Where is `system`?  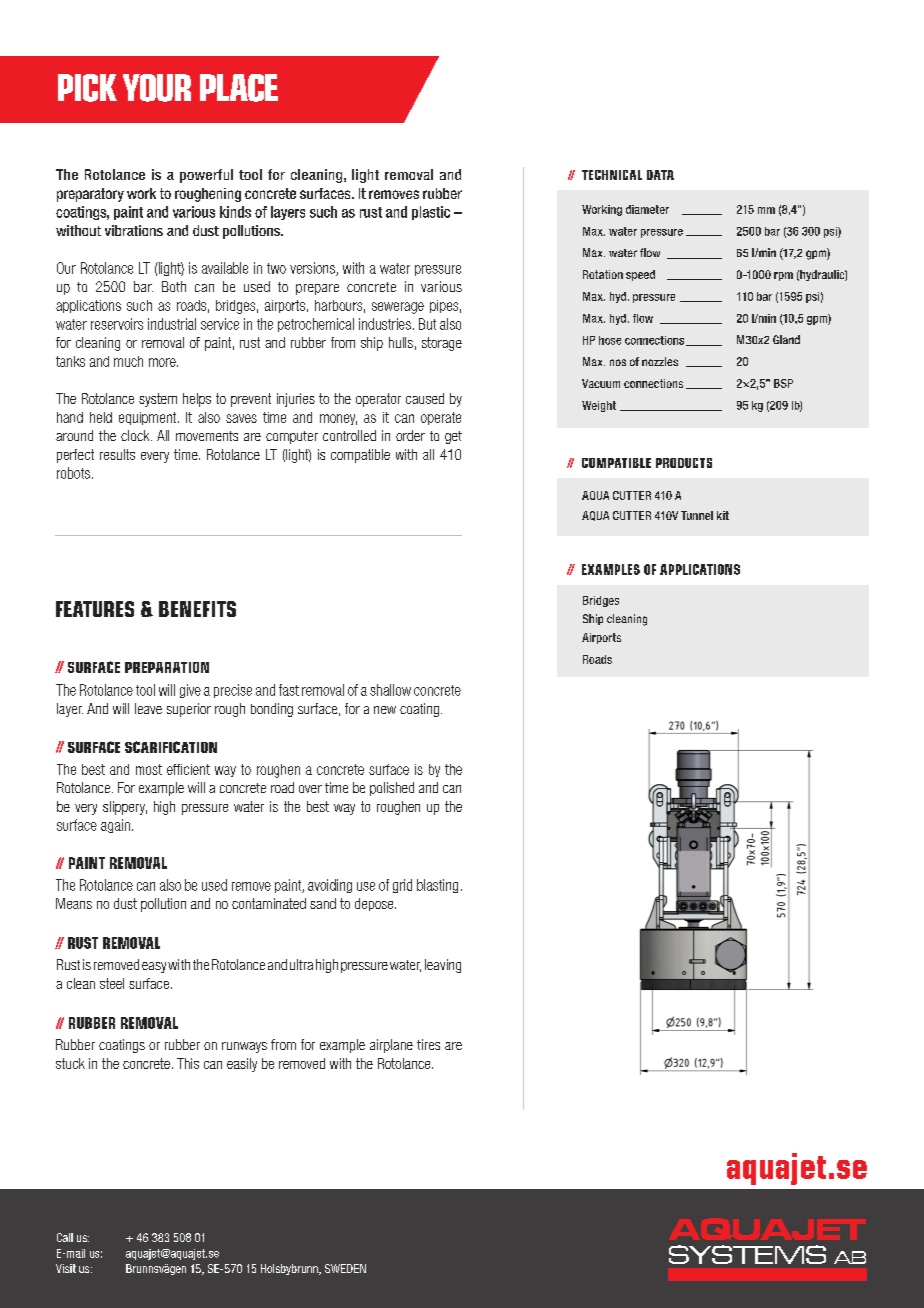 system is located at coordinates (158, 400).
